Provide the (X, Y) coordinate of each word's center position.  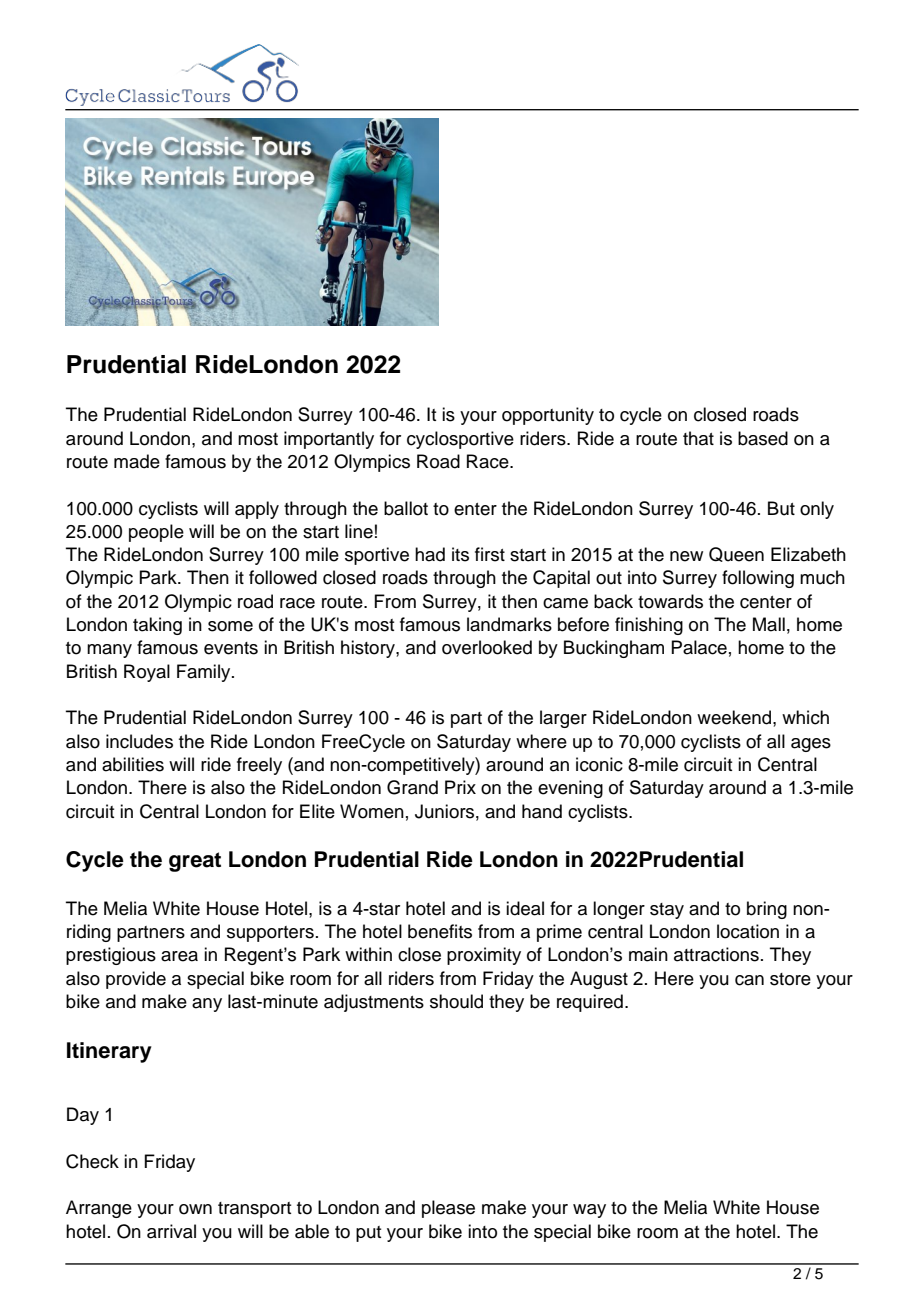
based (763, 438)
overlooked (487, 647)
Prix (460, 787)
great (195, 862)
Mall (769, 624)
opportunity (548, 416)
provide (136, 980)
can (749, 980)
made (137, 461)
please (448, 1209)
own (195, 1209)
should (456, 1001)
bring (767, 910)
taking (157, 626)
